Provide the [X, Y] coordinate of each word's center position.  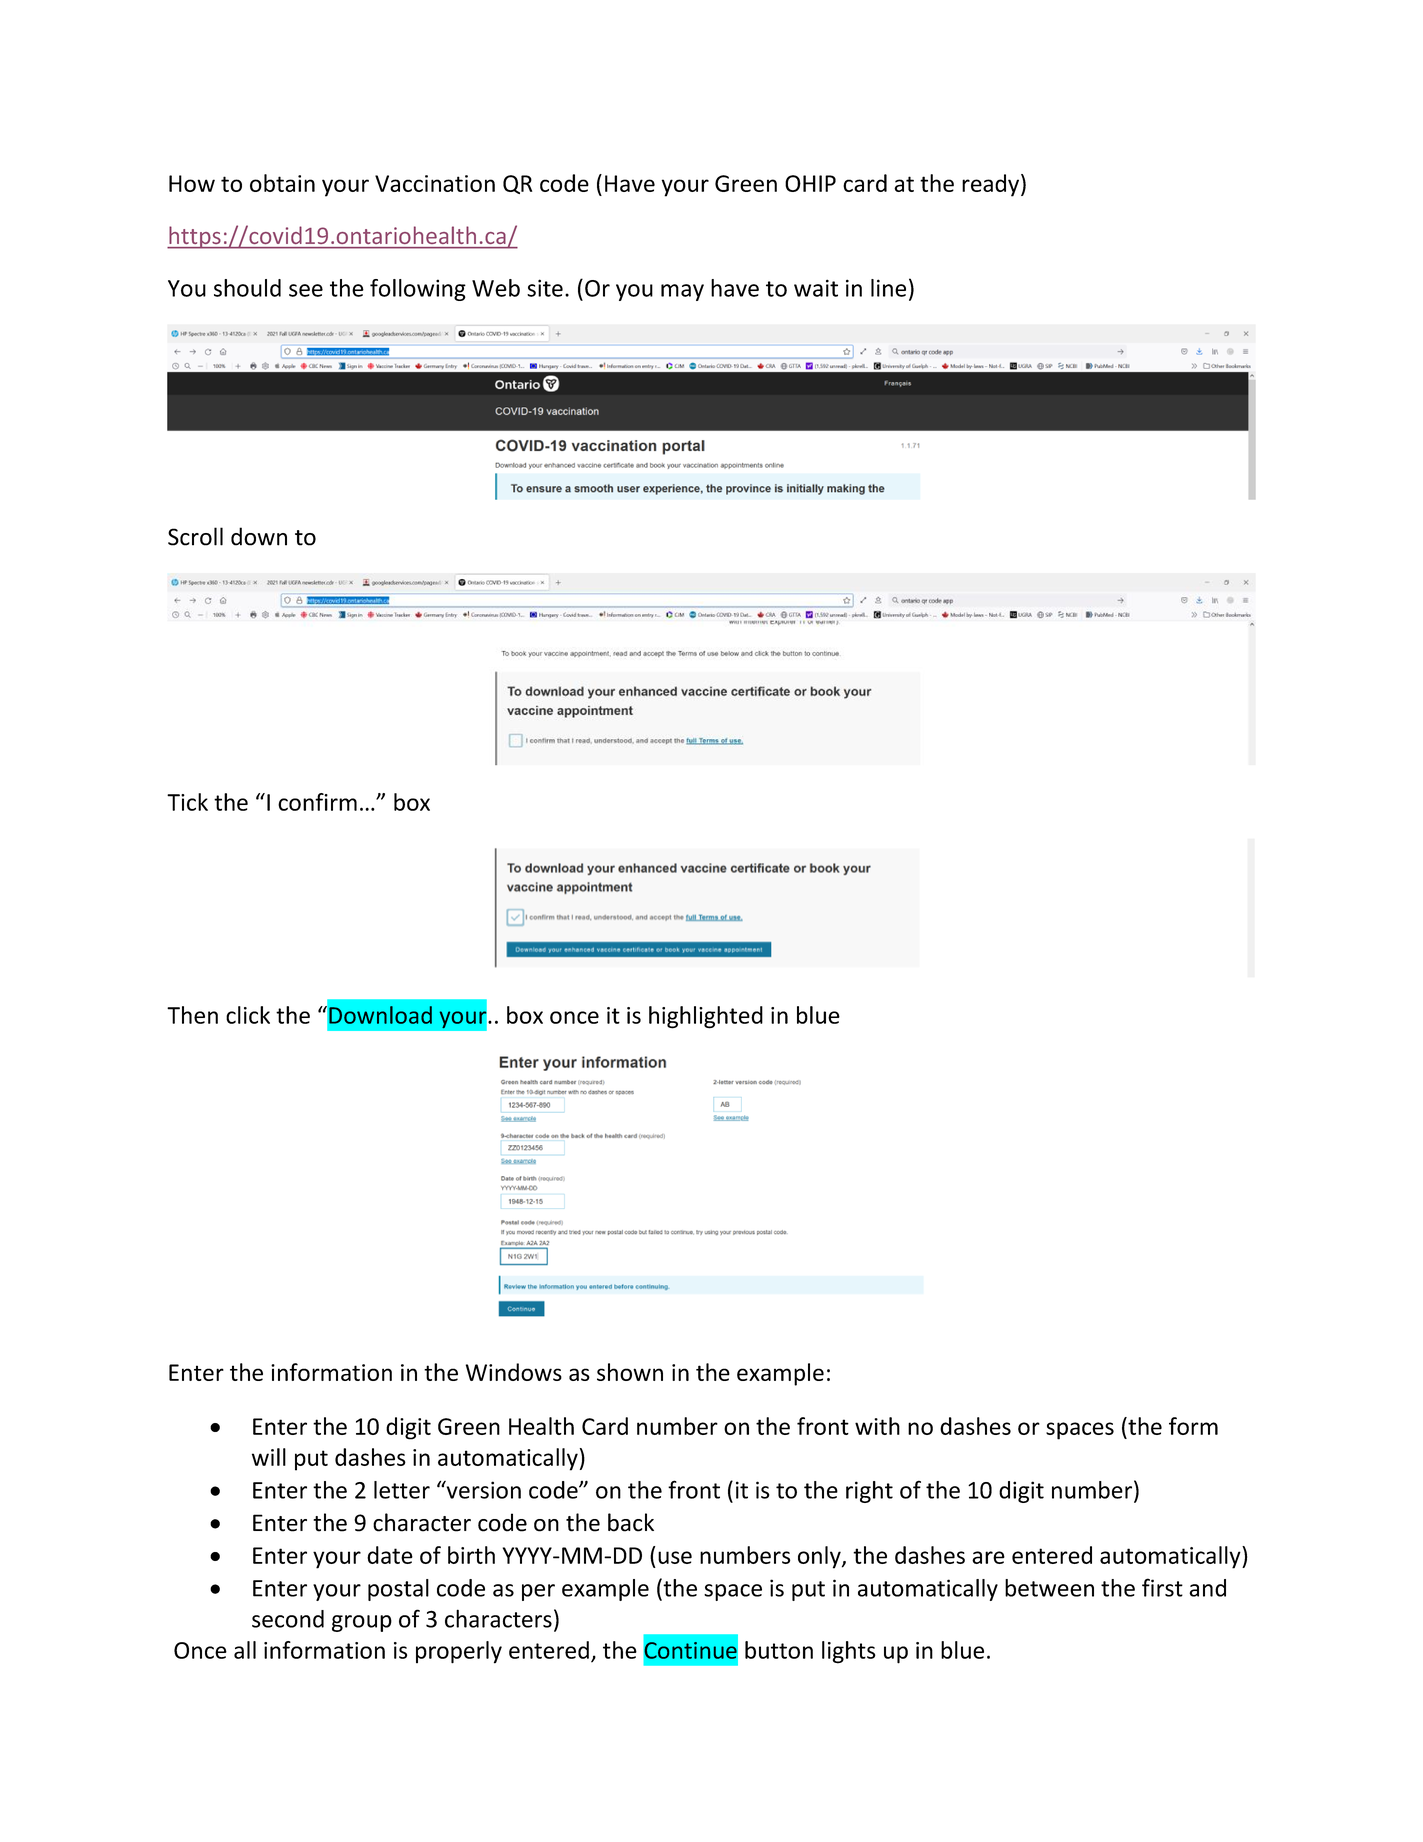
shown [630, 1372]
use [675, 1557]
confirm [317, 802]
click [248, 1015]
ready [990, 185]
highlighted [706, 1017]
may [682, 292]
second [288, 1619]
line [888, 288]
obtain [282, 183]
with [877, 1426]
